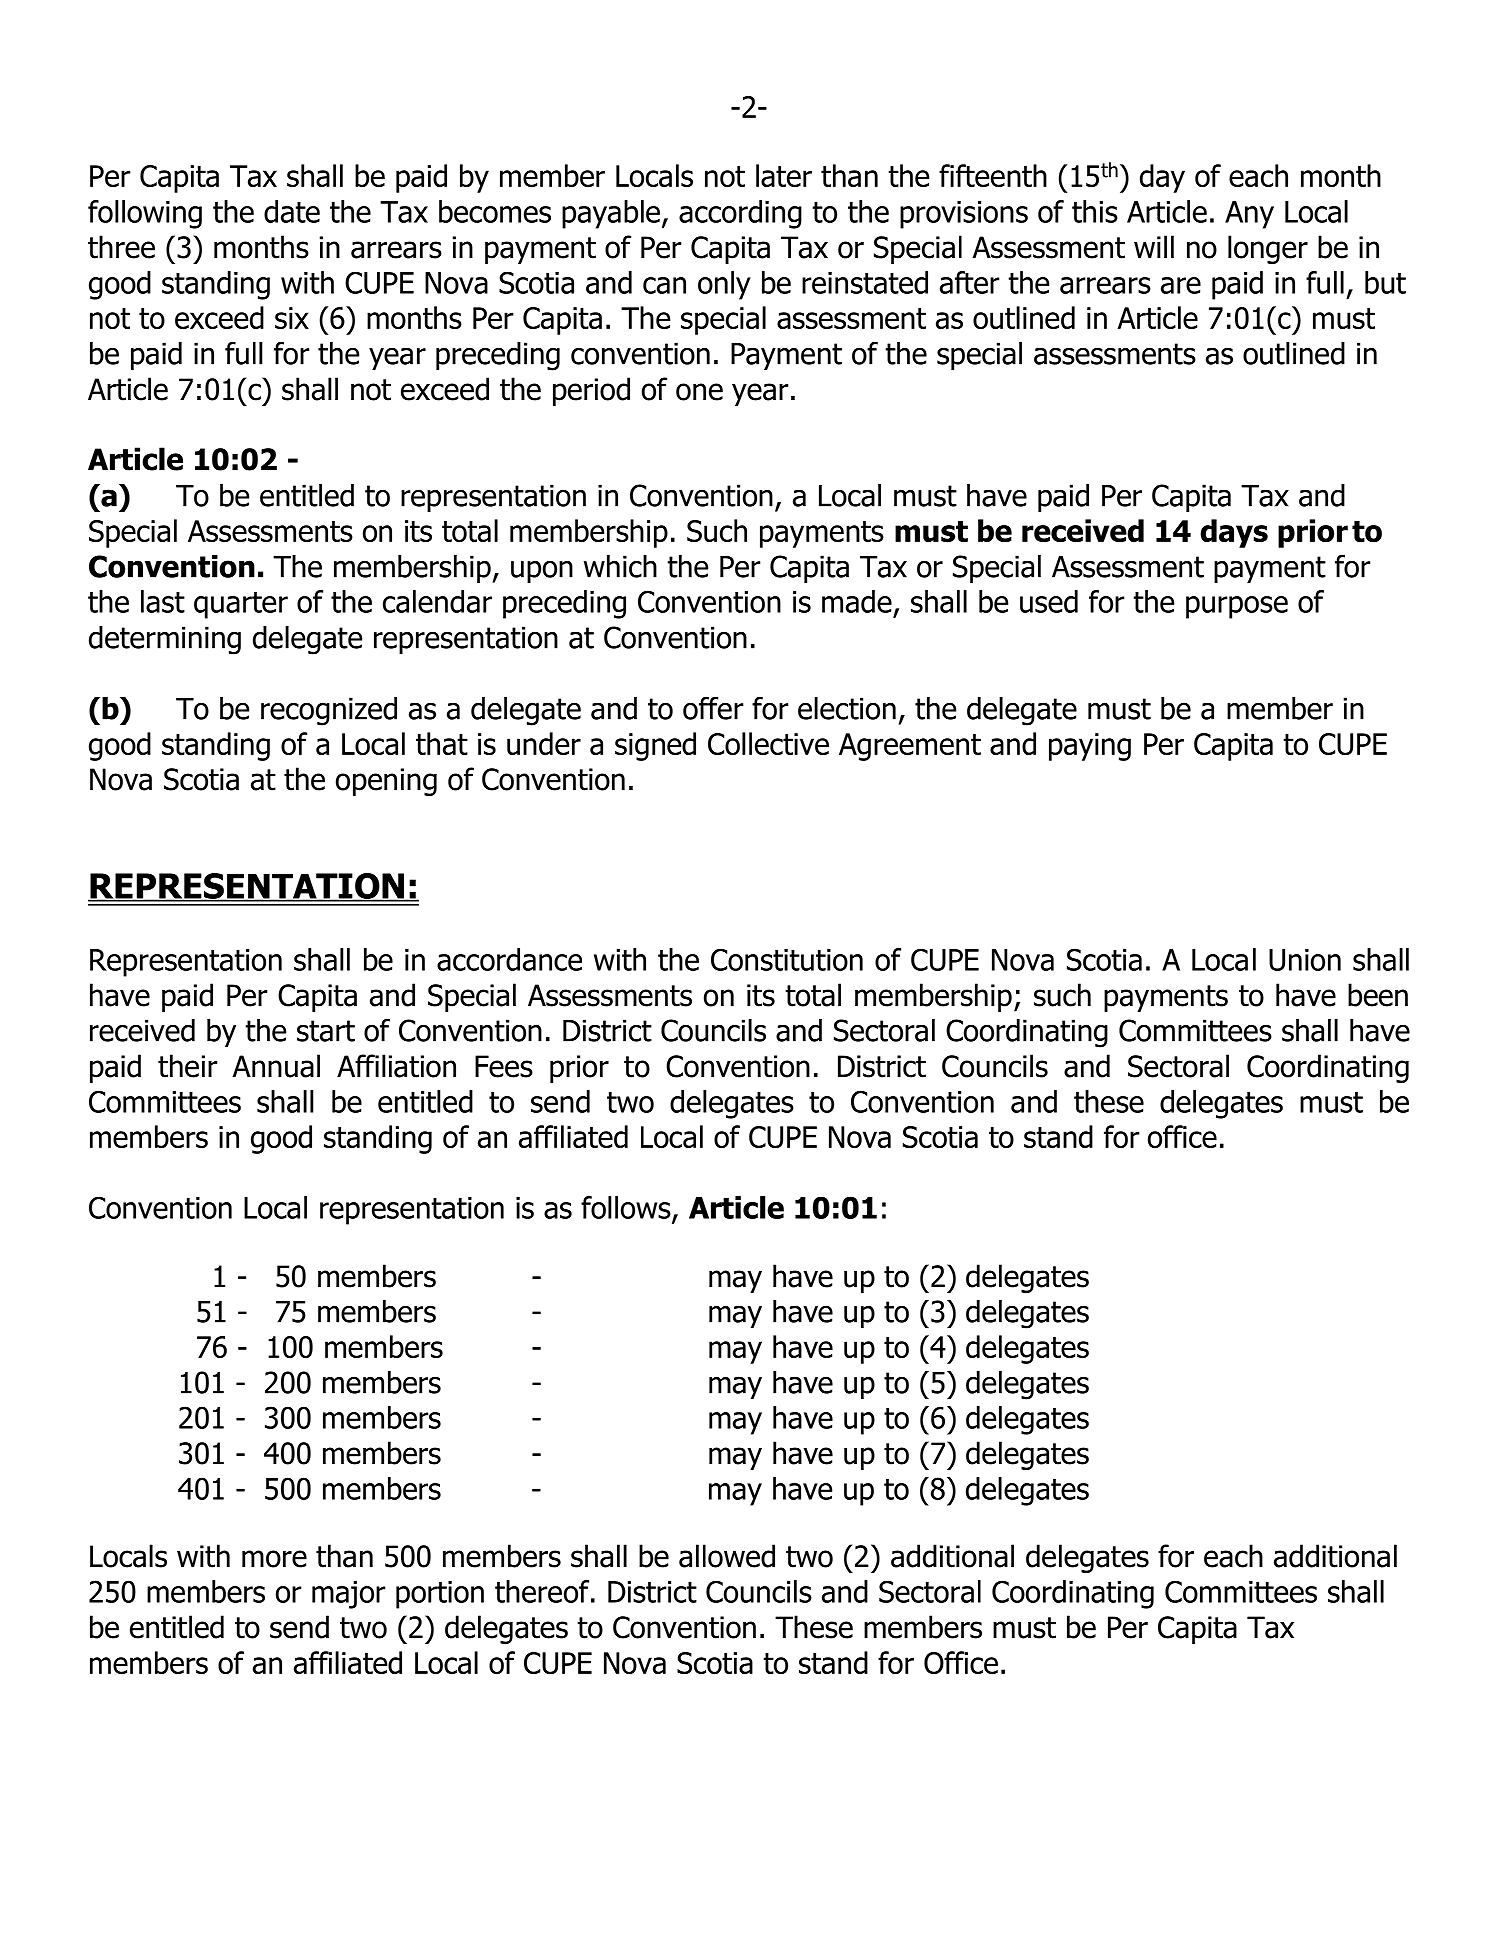 This screenshot has width=1498, height=1939. Describe the element at coordinates (1249, 215) in the screenshot. I see `Any` at that location.
